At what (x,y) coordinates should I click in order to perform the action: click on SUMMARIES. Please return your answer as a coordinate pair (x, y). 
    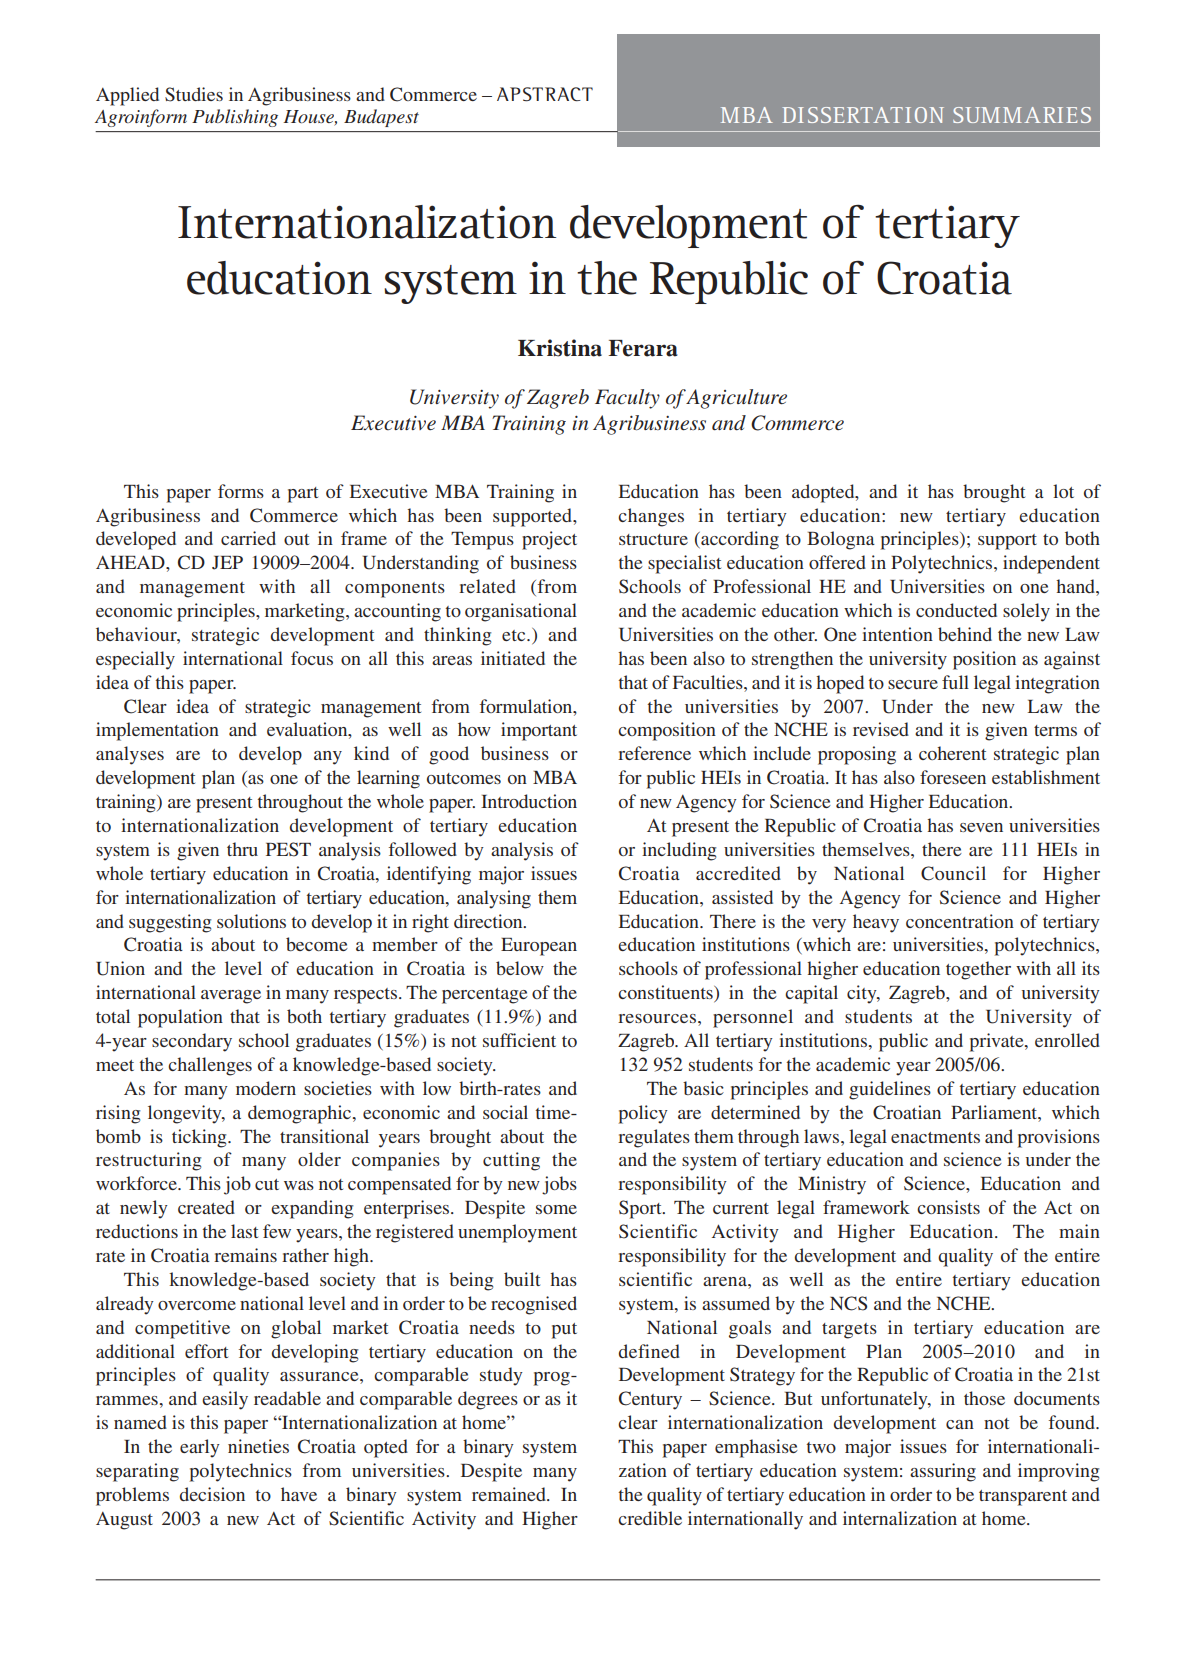
    Looking at the image, I should click on (1022, 115).
